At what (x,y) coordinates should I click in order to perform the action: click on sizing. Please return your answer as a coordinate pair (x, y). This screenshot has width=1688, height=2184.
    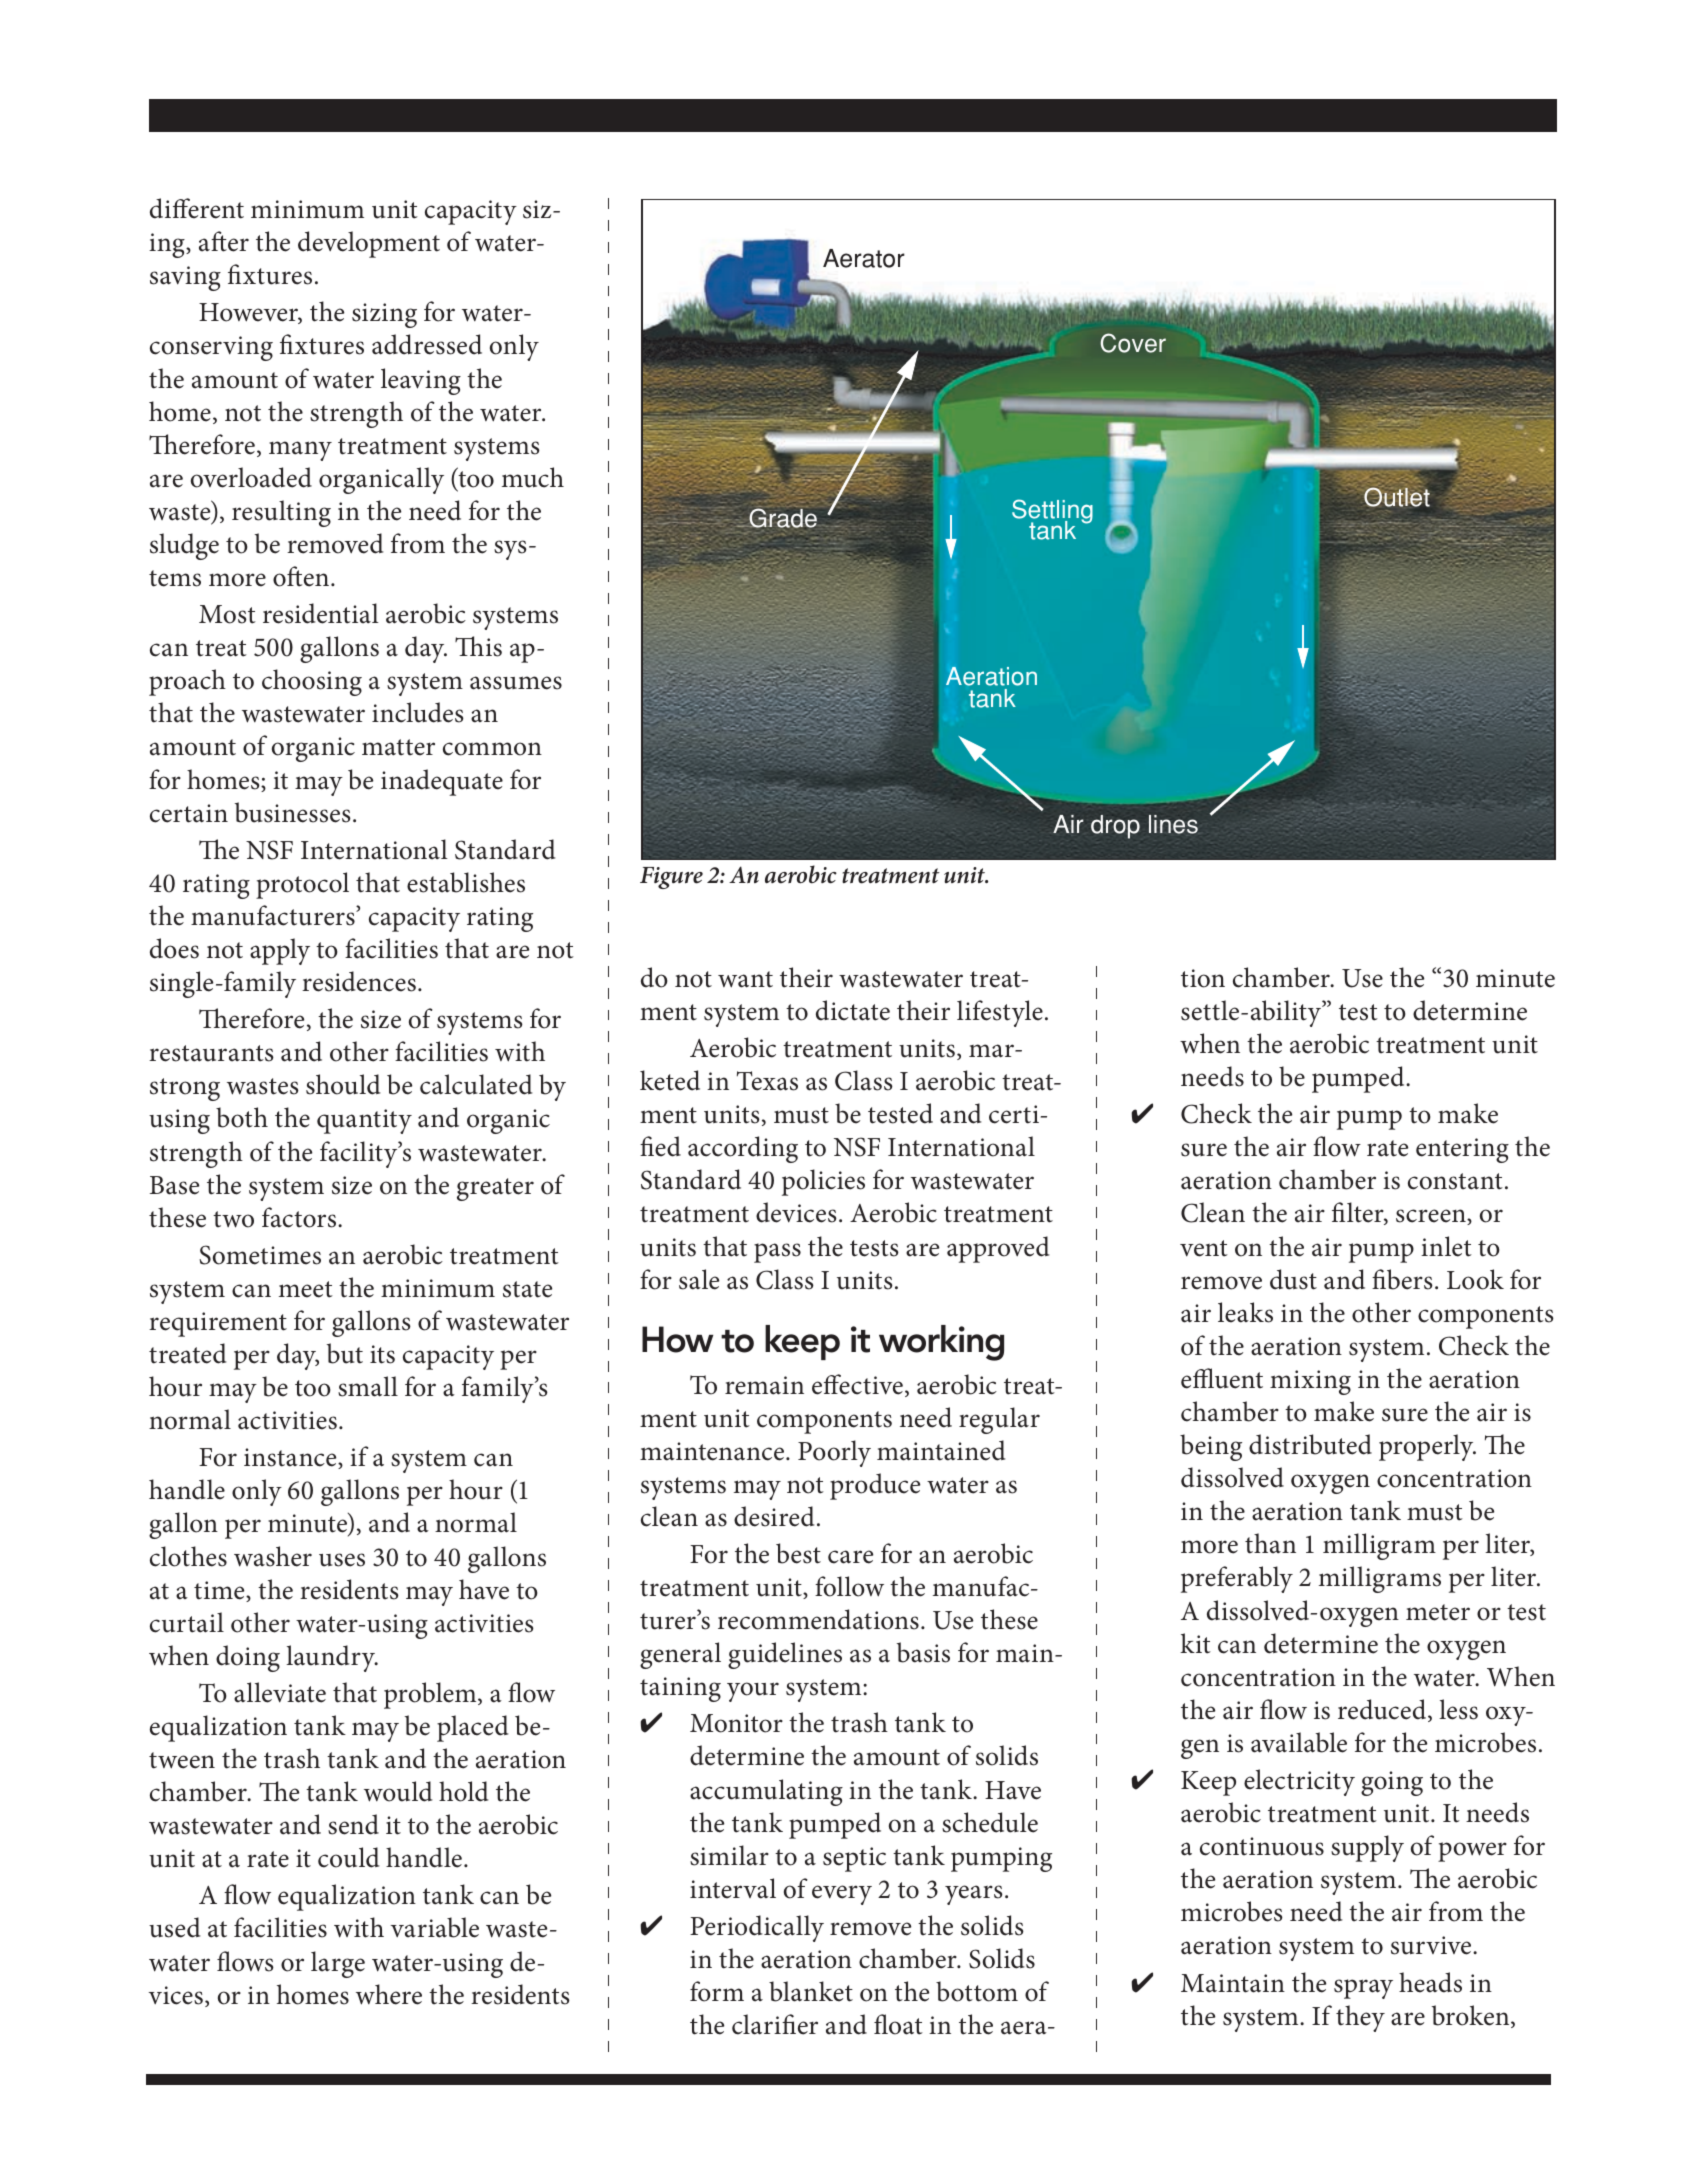
    Looking at the image, I should click on (384, 315).
